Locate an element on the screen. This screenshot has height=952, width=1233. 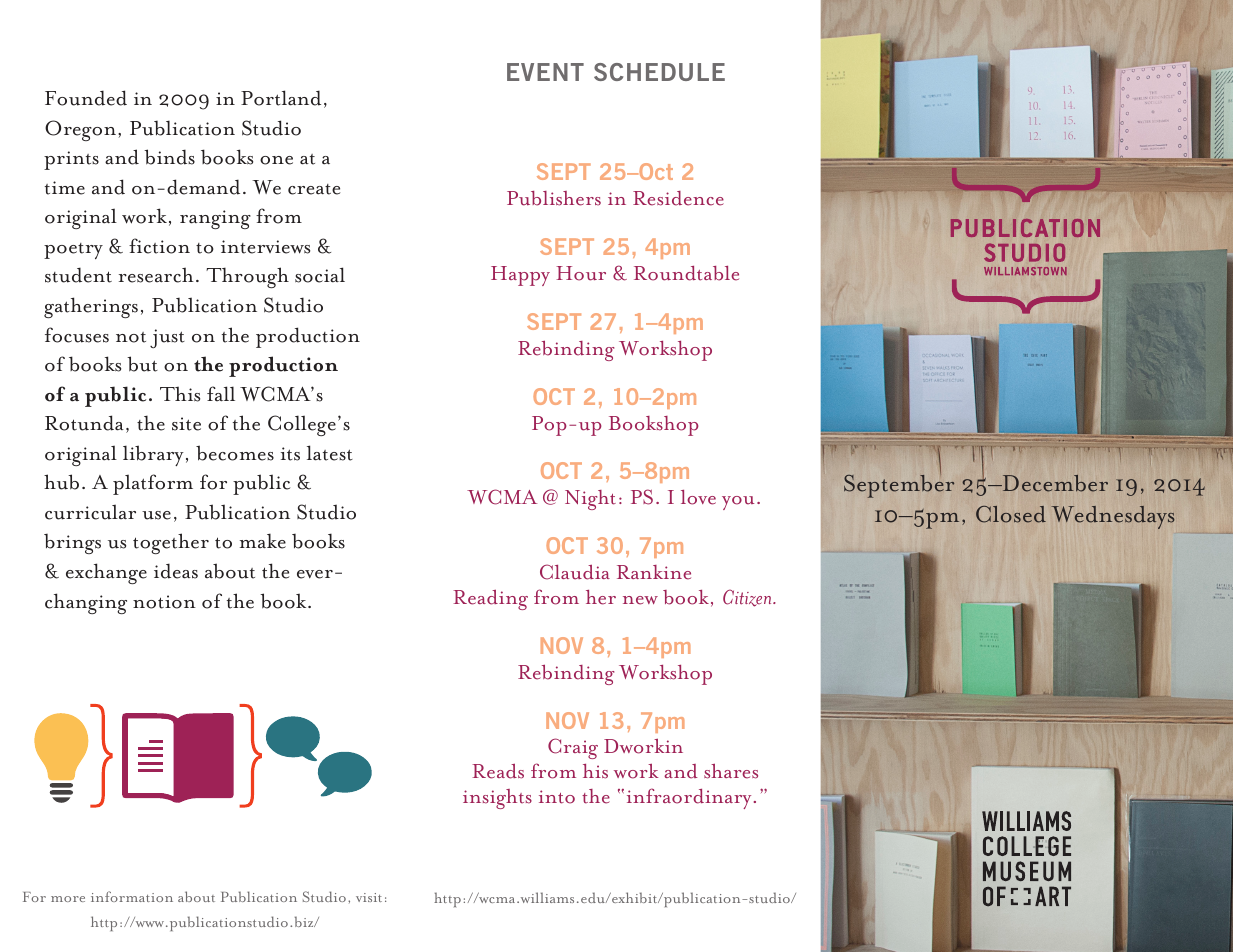
EVENT is located at coordinates (545, 72).
